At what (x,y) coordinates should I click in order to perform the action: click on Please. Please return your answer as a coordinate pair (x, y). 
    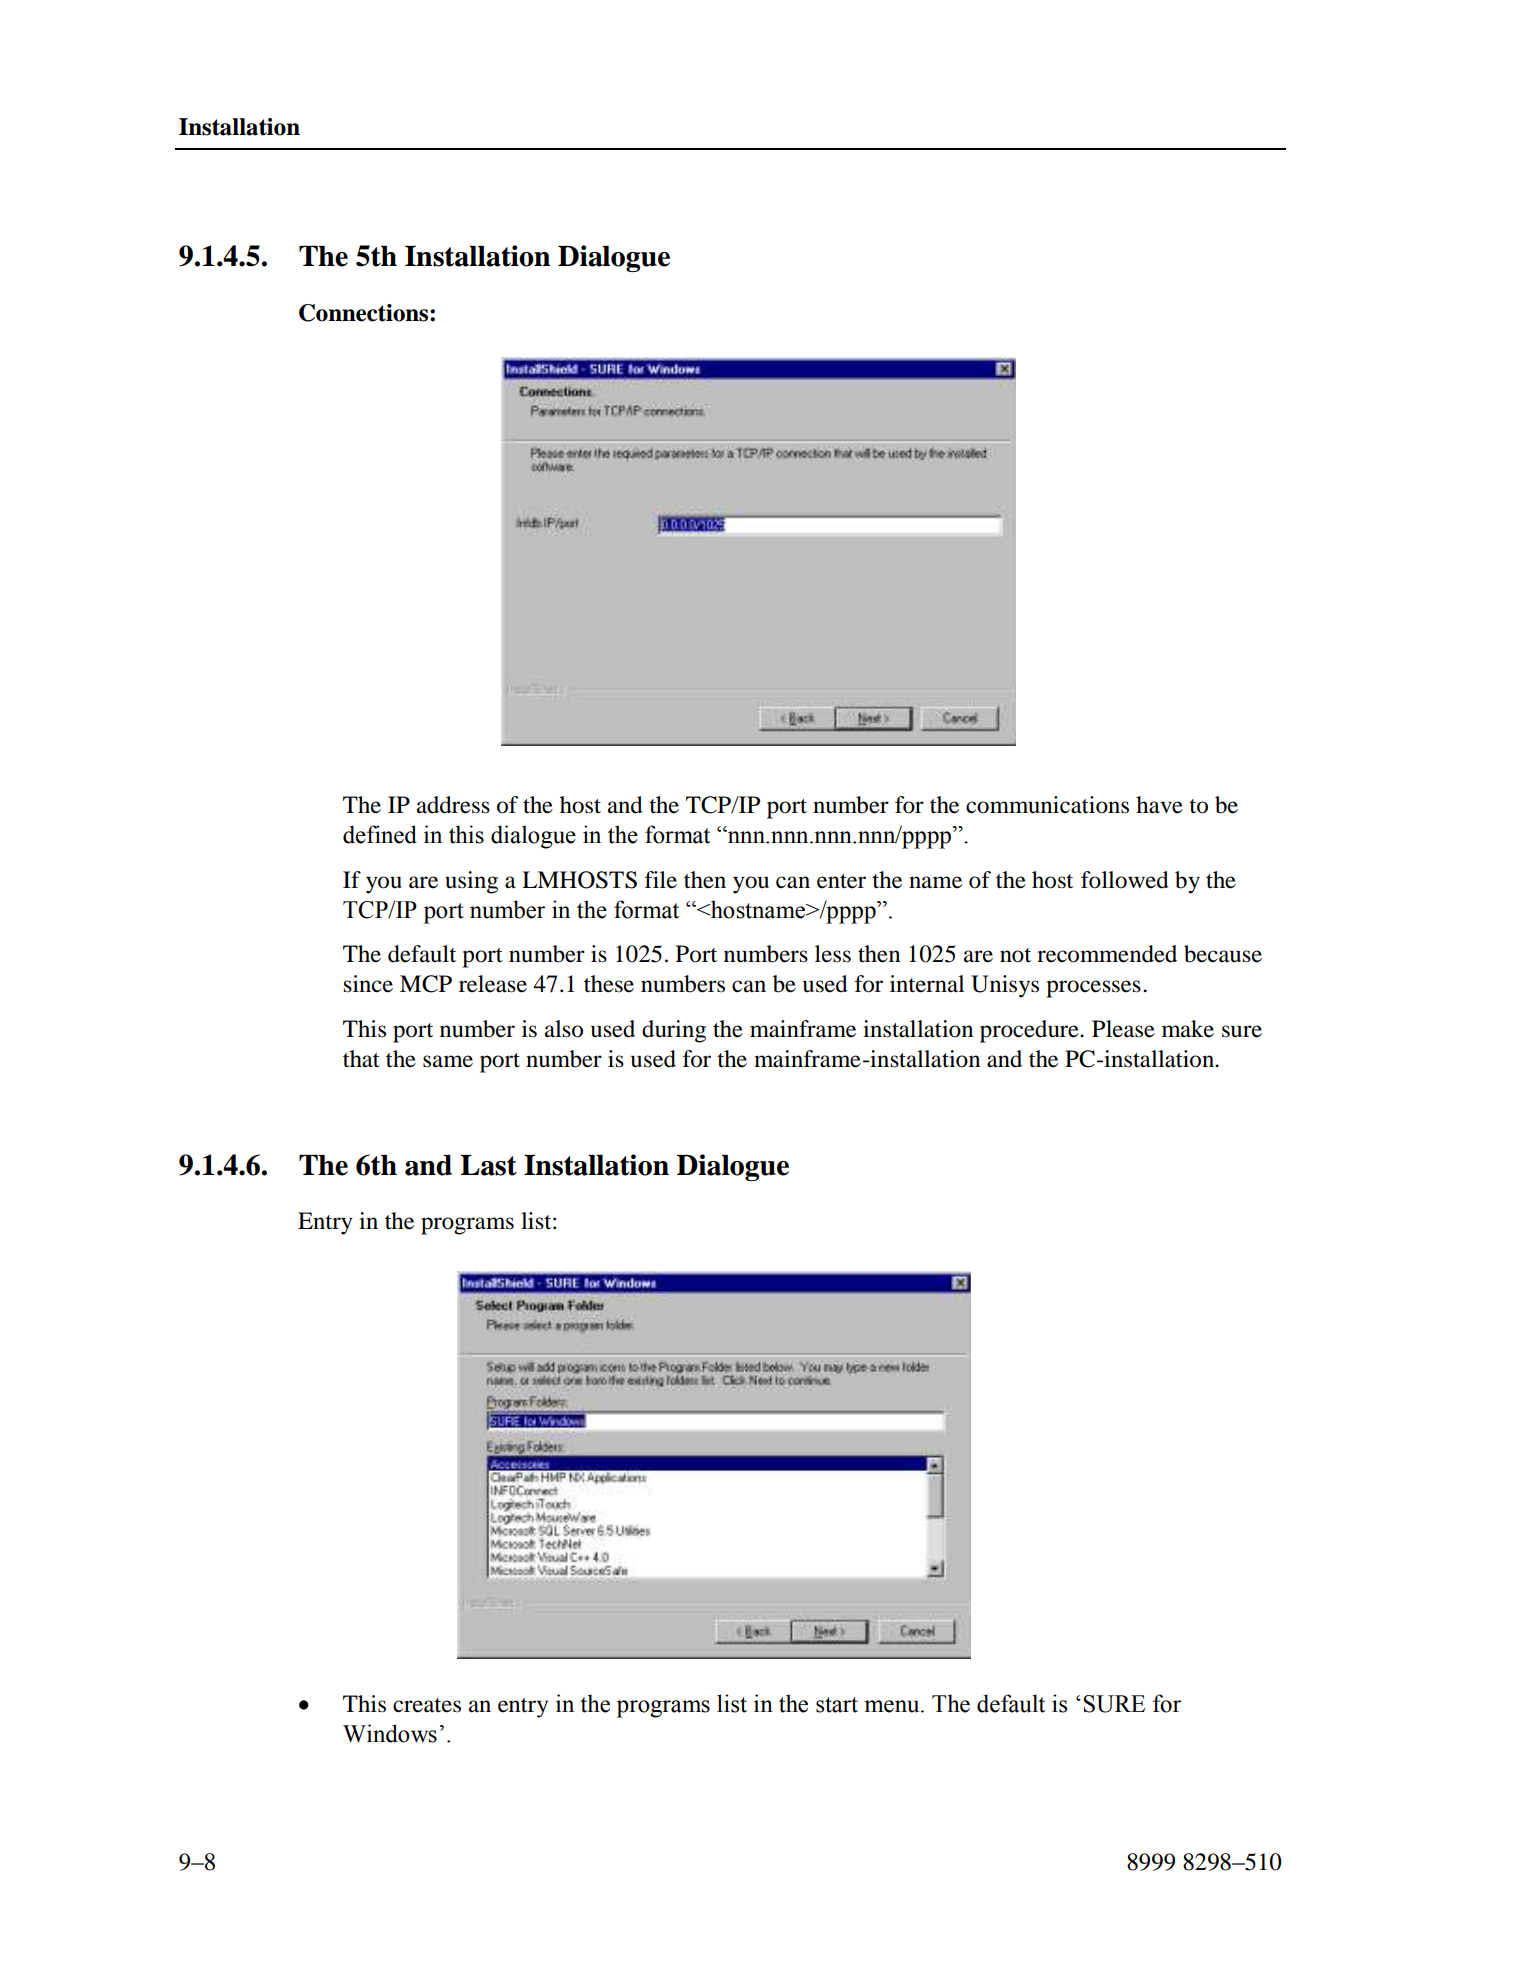
    Looking at the image, I should click on (1123, 1029).
